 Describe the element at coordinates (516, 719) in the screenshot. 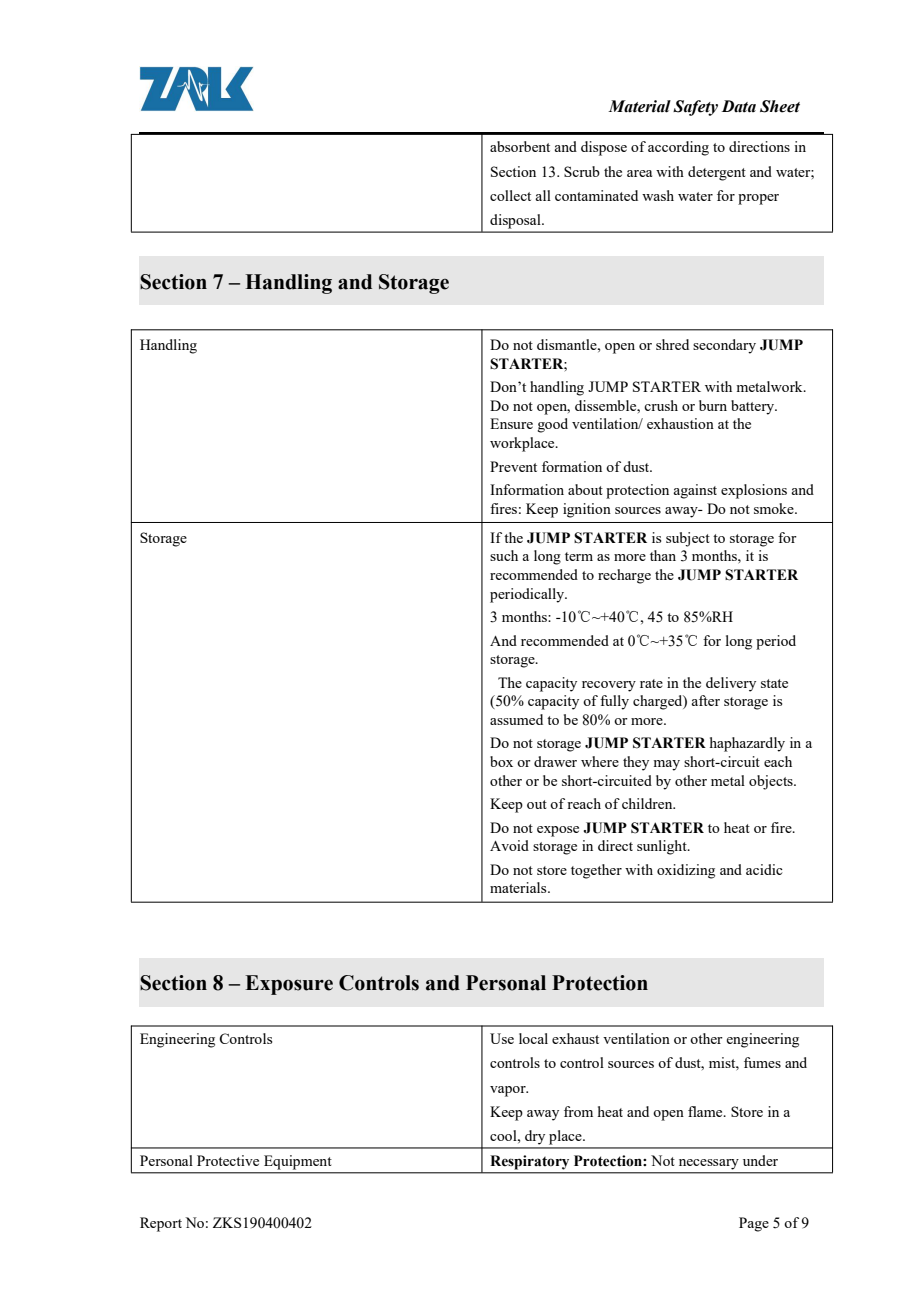

I see `assumed` at that location.
